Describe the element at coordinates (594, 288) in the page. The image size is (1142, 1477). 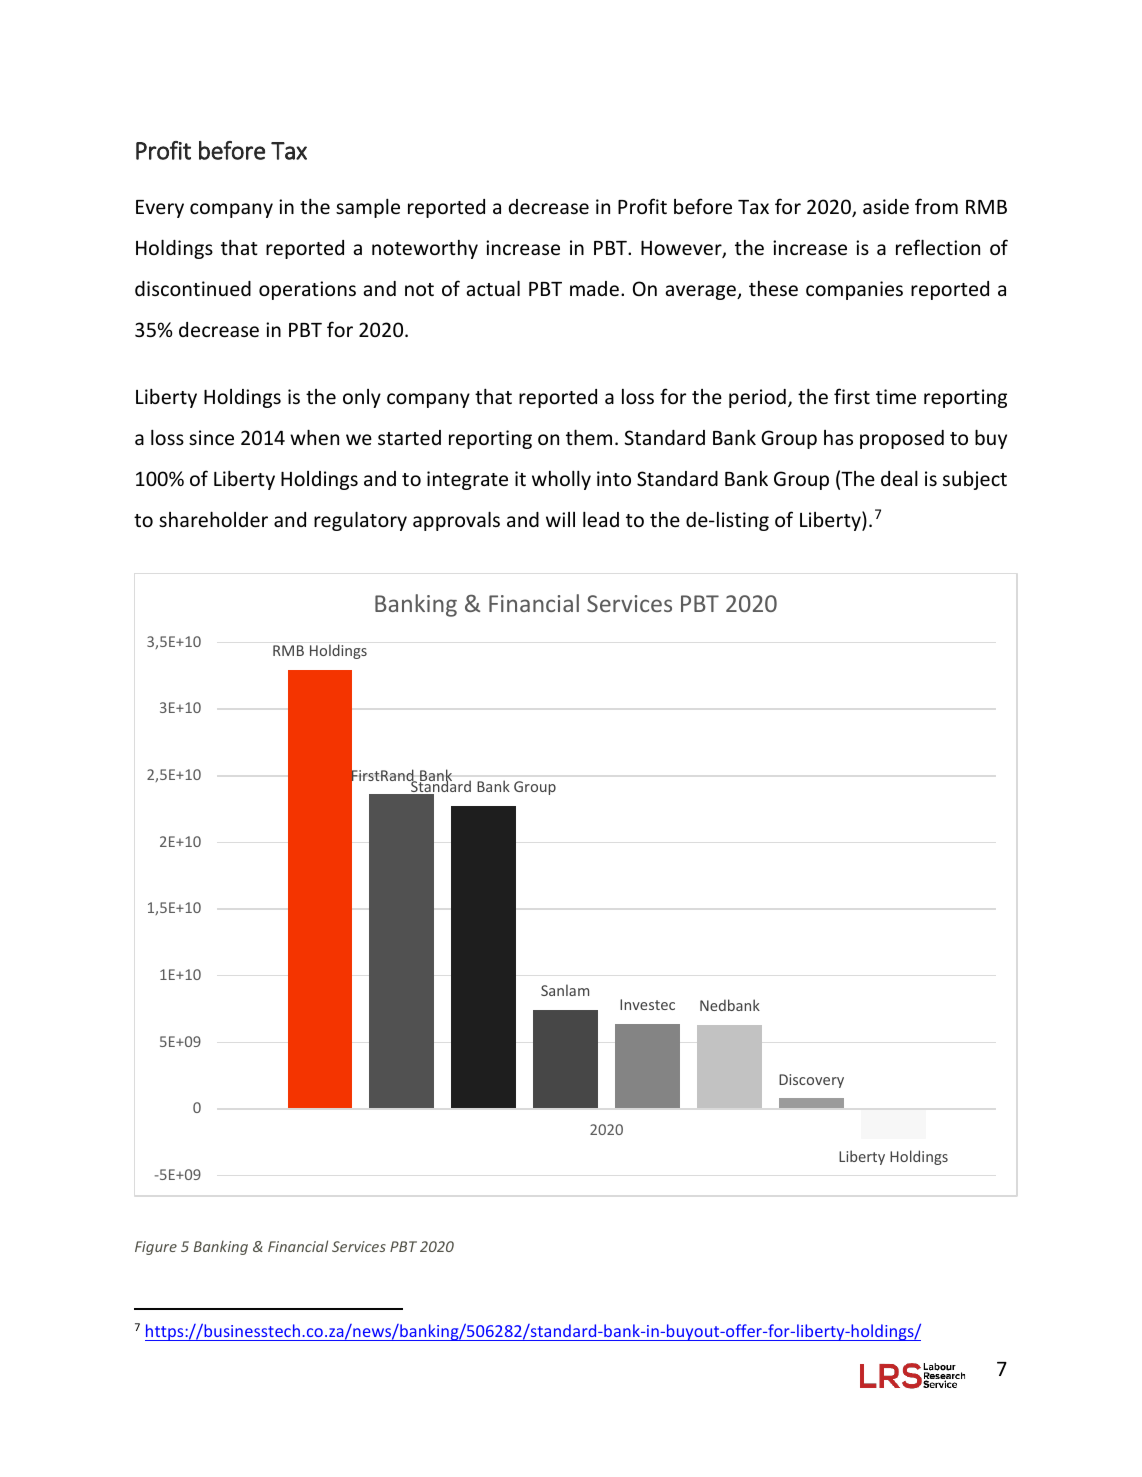
I see `made` at that location.
